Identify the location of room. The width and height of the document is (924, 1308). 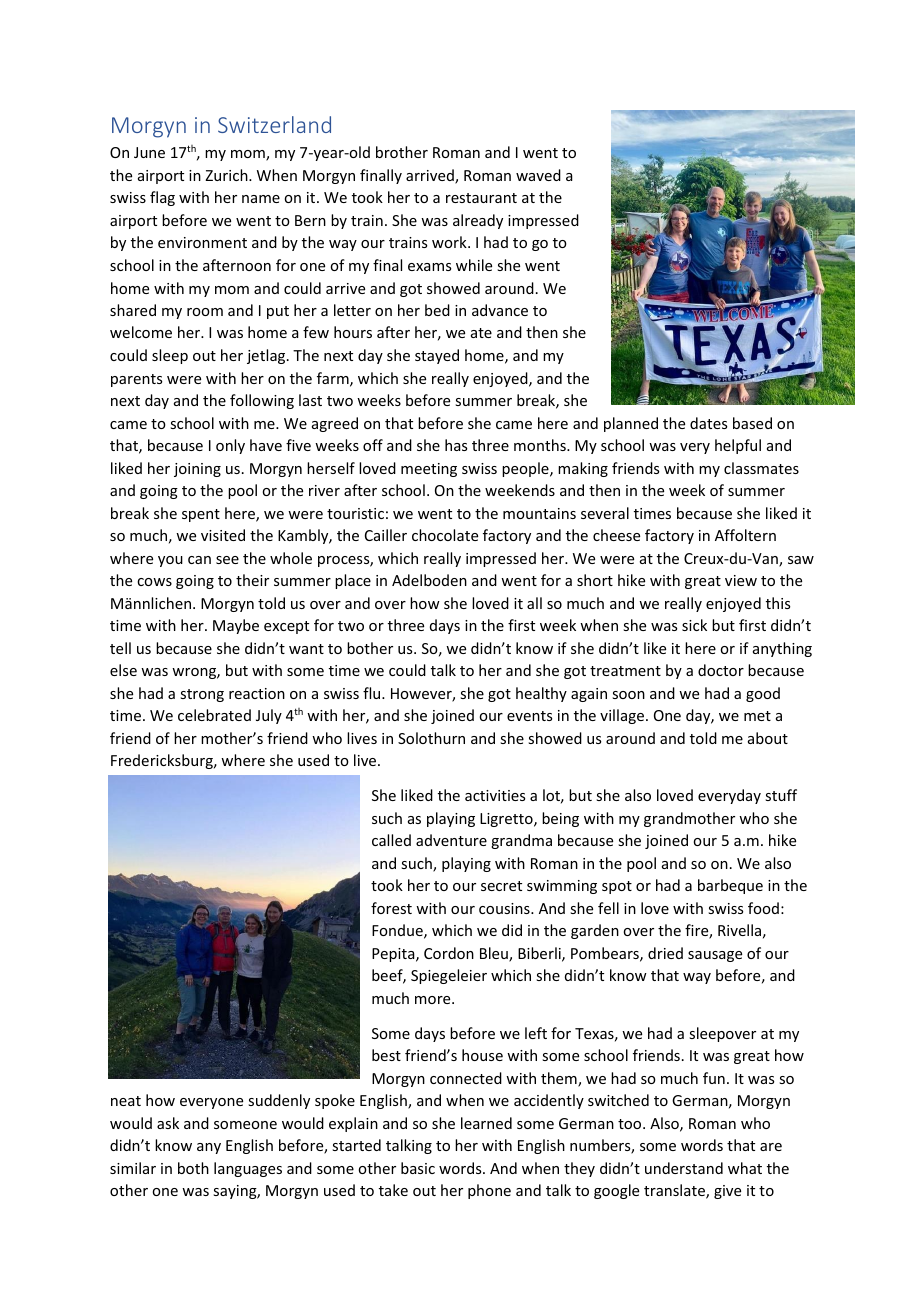
(205, 312).
